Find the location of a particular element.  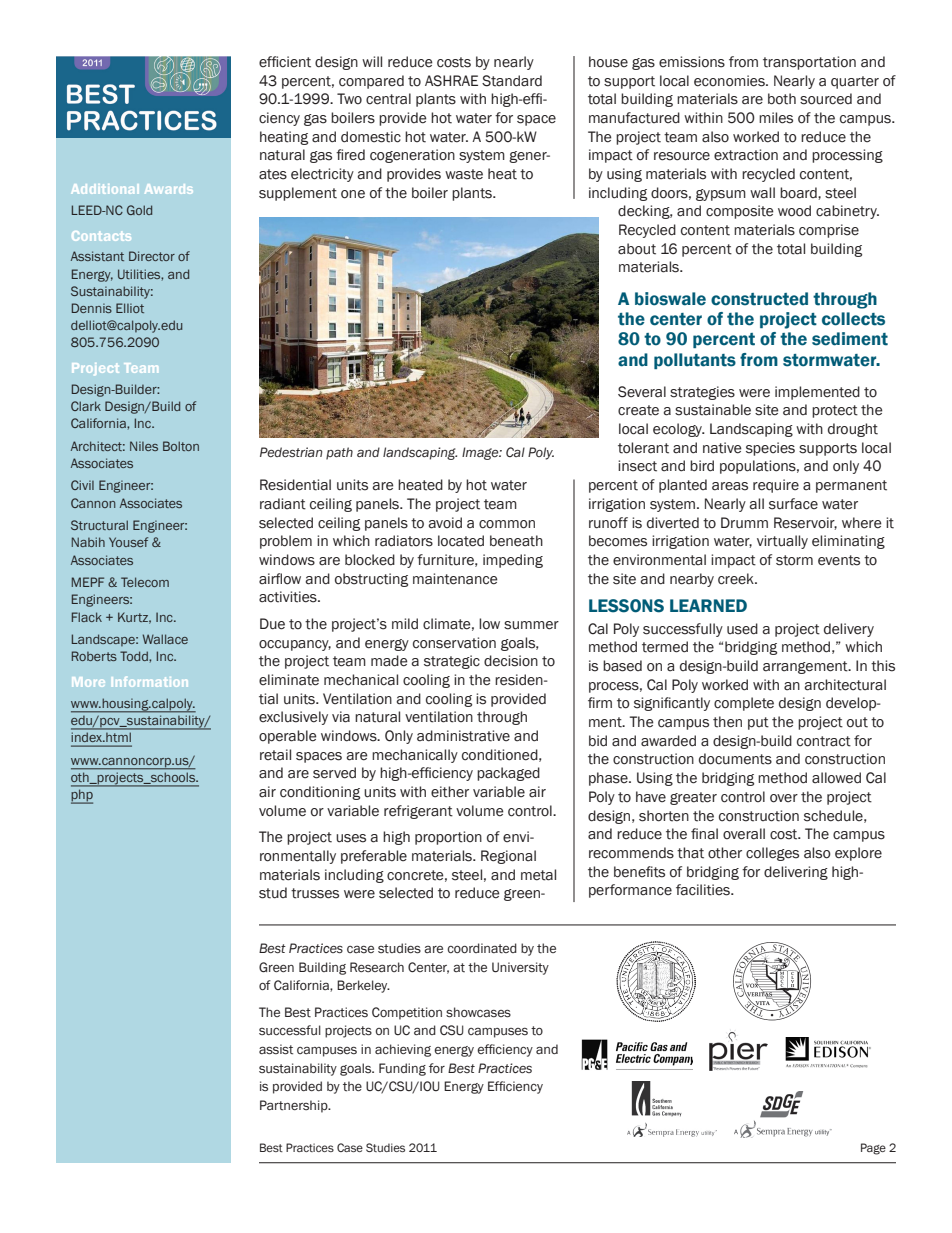

trusses is located at coordinates (315, 893).
